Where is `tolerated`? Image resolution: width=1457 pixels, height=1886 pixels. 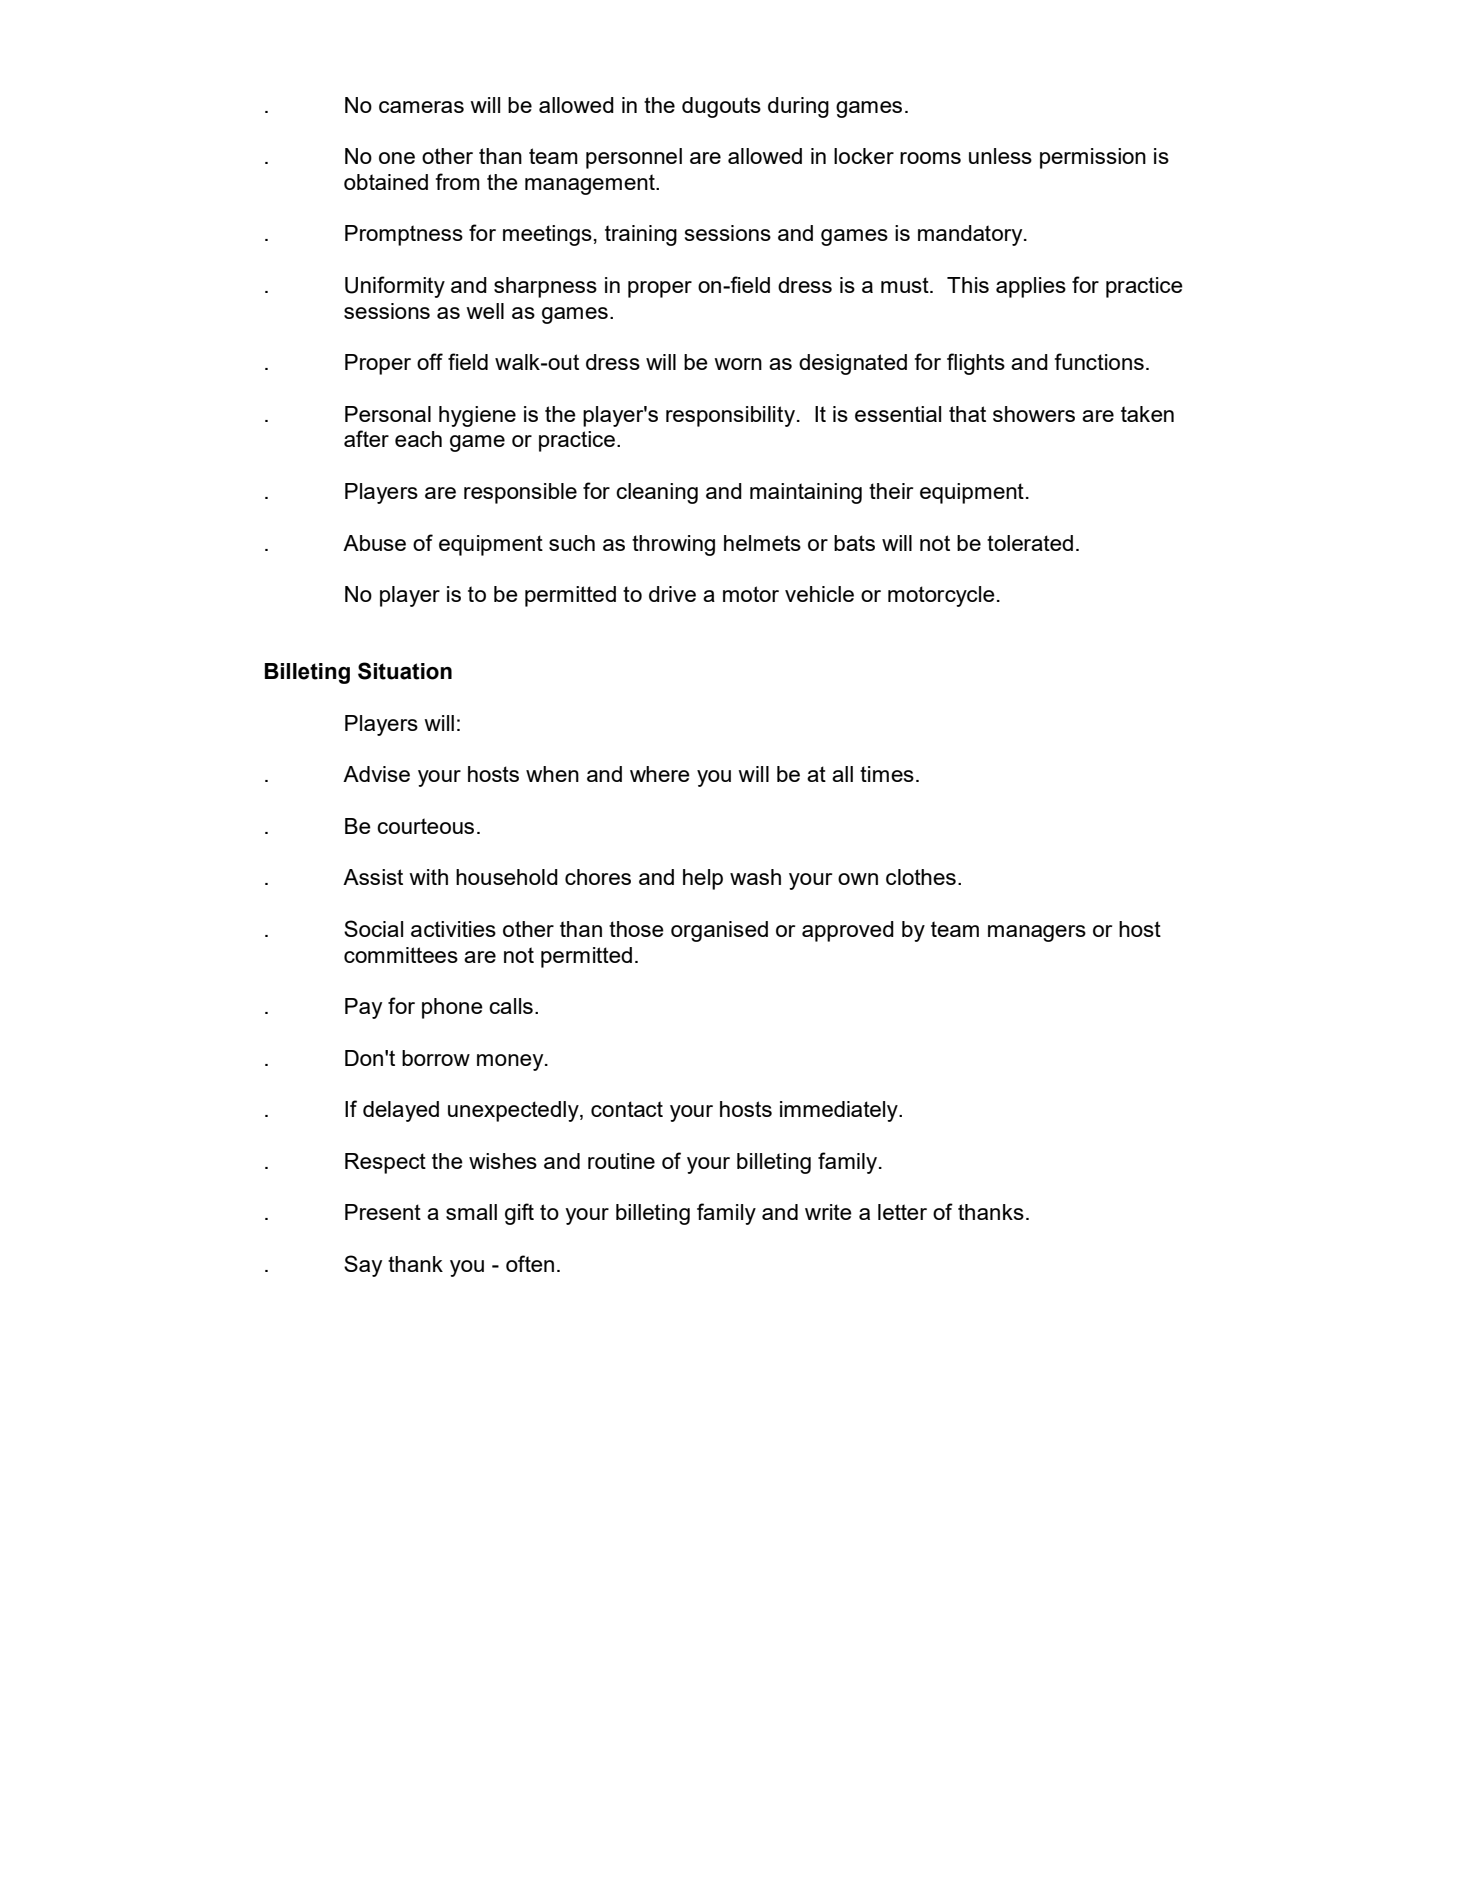 tolerated is located at coordinates (1030, 543).
